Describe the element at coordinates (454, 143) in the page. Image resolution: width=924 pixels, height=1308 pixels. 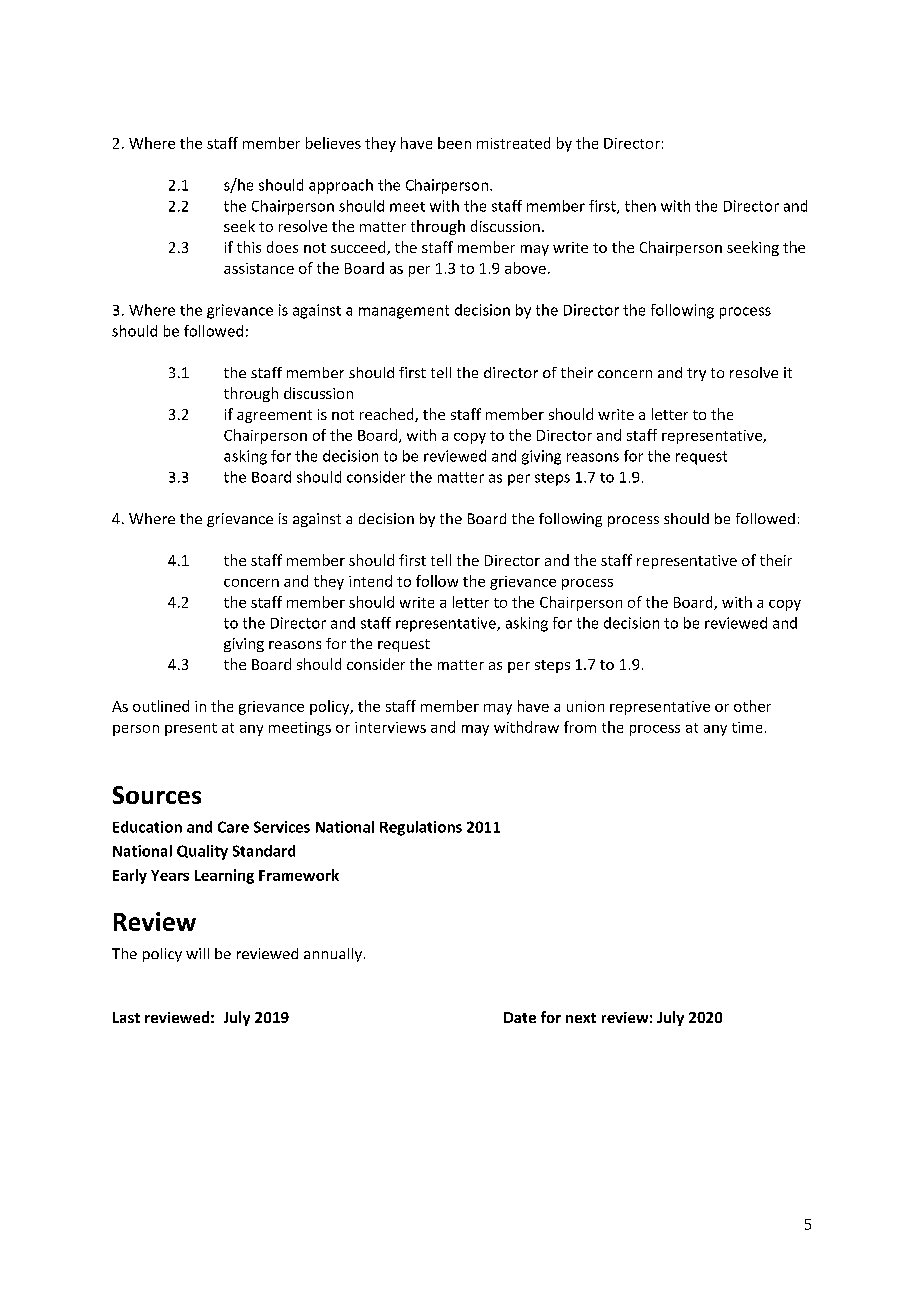
I see `been` at that location.
